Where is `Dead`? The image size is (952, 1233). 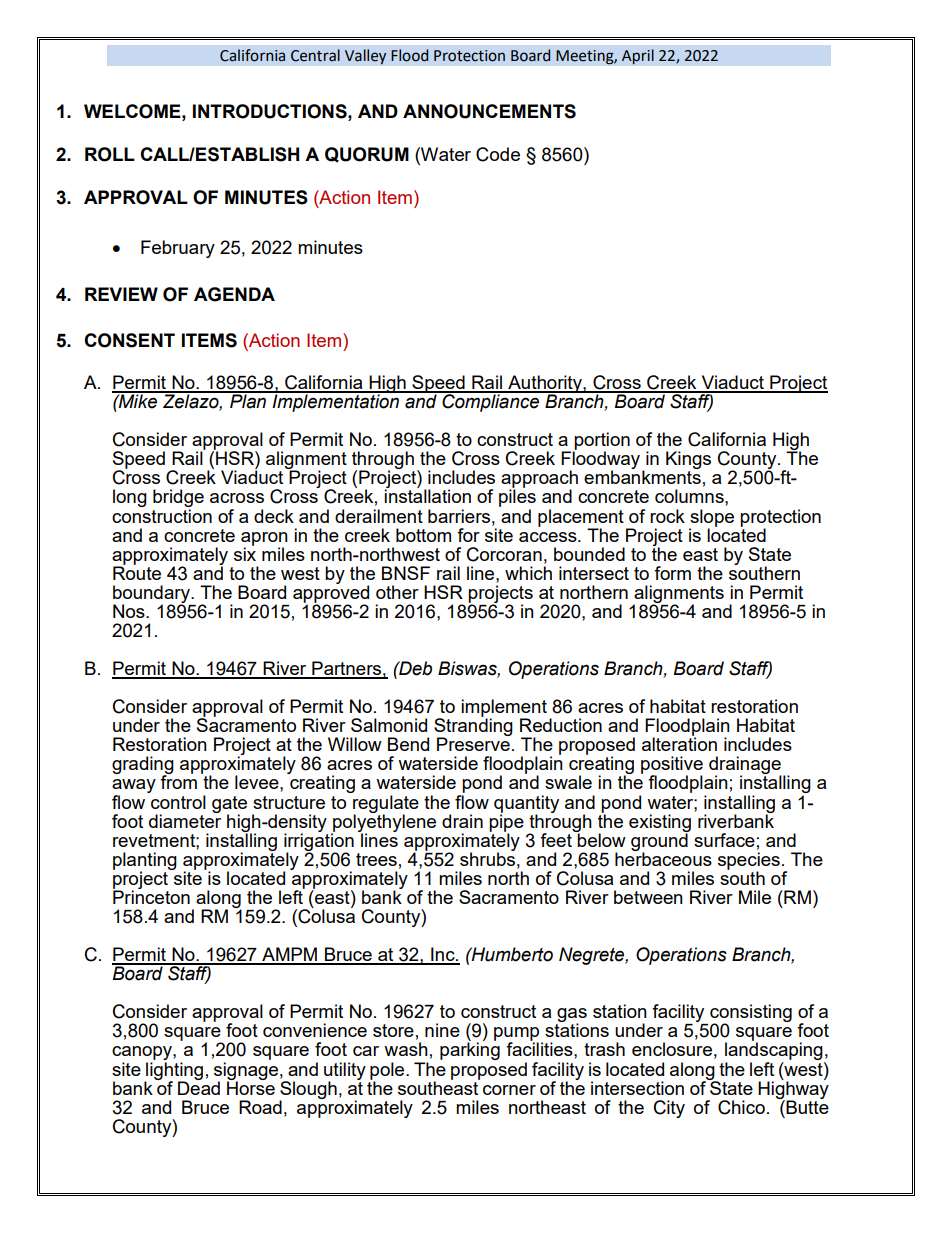
Dead is located at coordinates (199, 1087).
